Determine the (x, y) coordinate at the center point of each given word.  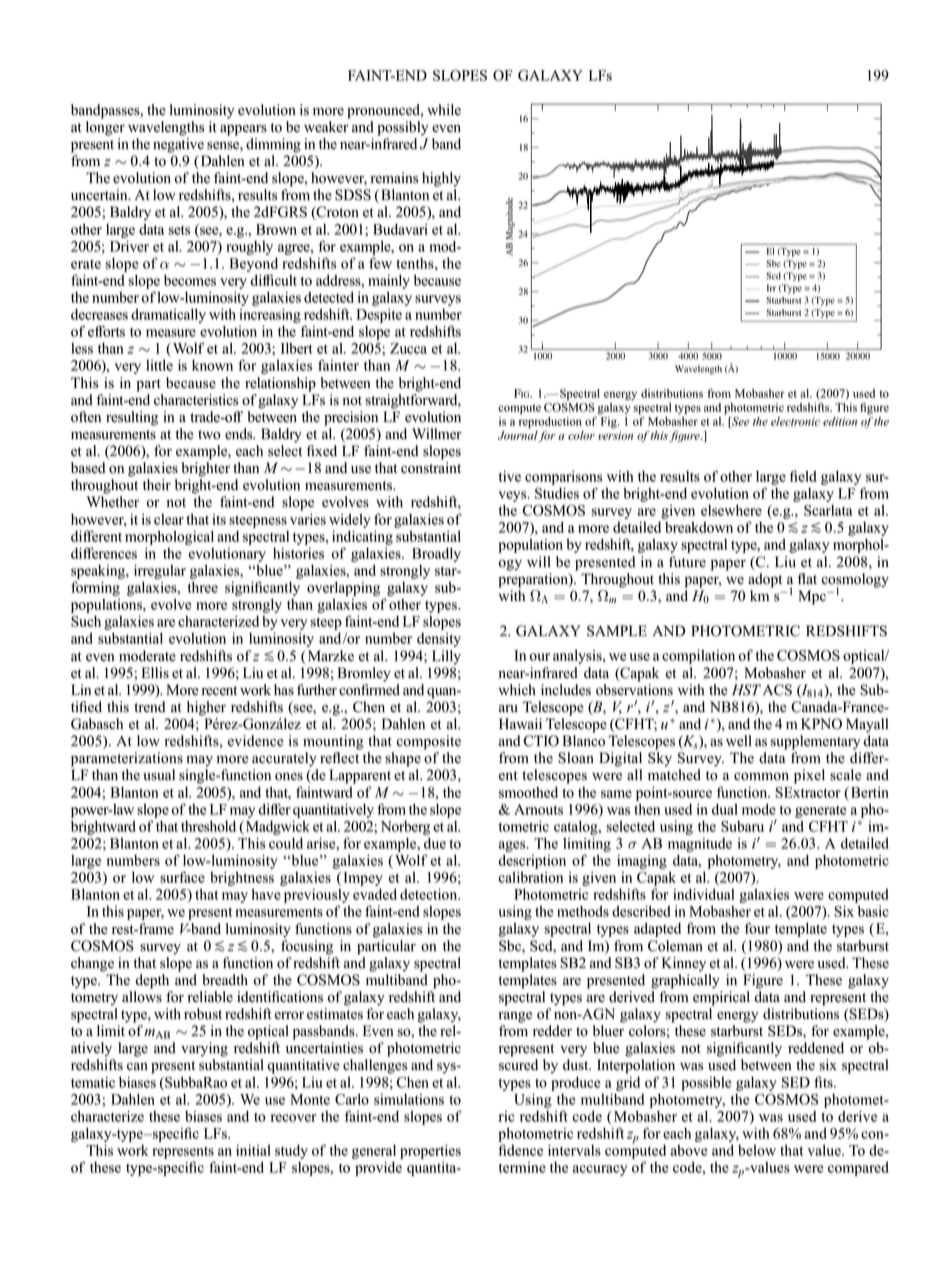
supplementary (815, 742)
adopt (765, 580)
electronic (795, 421)
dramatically (168, 316)
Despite (379, 315)
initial (253, 1150)
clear (169, 519)
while (444, 110)
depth (152, 981)
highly (441, 179)
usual (159, 775)
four (757, 928)
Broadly (436, 555)
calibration (531, 877)
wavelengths (166, 128)
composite (428, 742)
